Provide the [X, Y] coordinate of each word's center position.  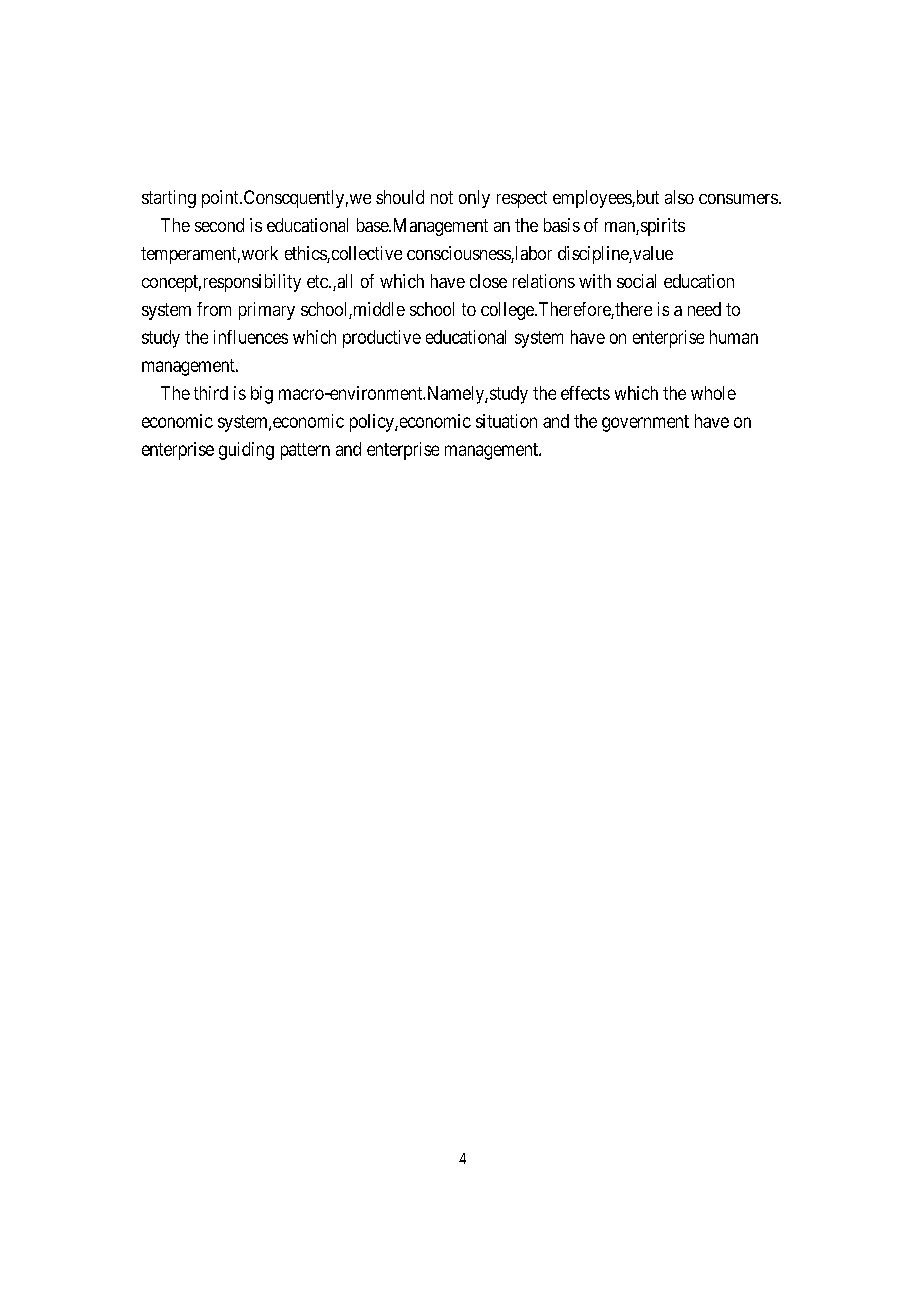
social [636, 281]
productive [382, 339]
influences [251, 337]
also [679, 197]
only [474, 199]
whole [713, 393]
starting [169, 199]
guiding [246, 451]
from [214, 309]
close [488, 281]
